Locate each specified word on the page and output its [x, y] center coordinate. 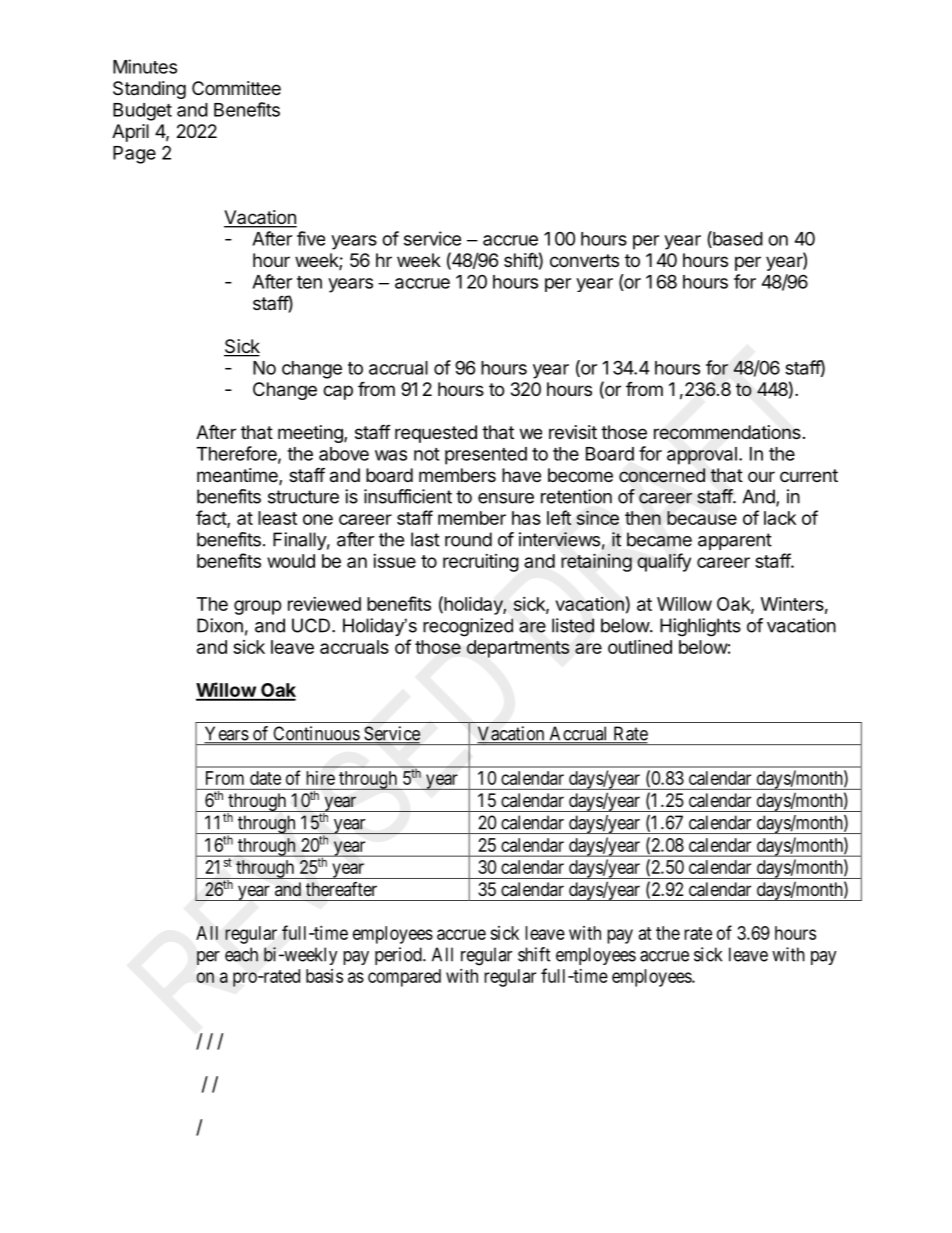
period [399, 956]
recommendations [727, 432]
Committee [236, 88]
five [311, 238]
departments [518, 649]
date [265, 778]
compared [404, 978]
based [737, 239]
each [241, 954]
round [468, 539]
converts [584, 260]
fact [212, 519]
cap [338, 392]
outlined [640, 646]
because [702, 518]
